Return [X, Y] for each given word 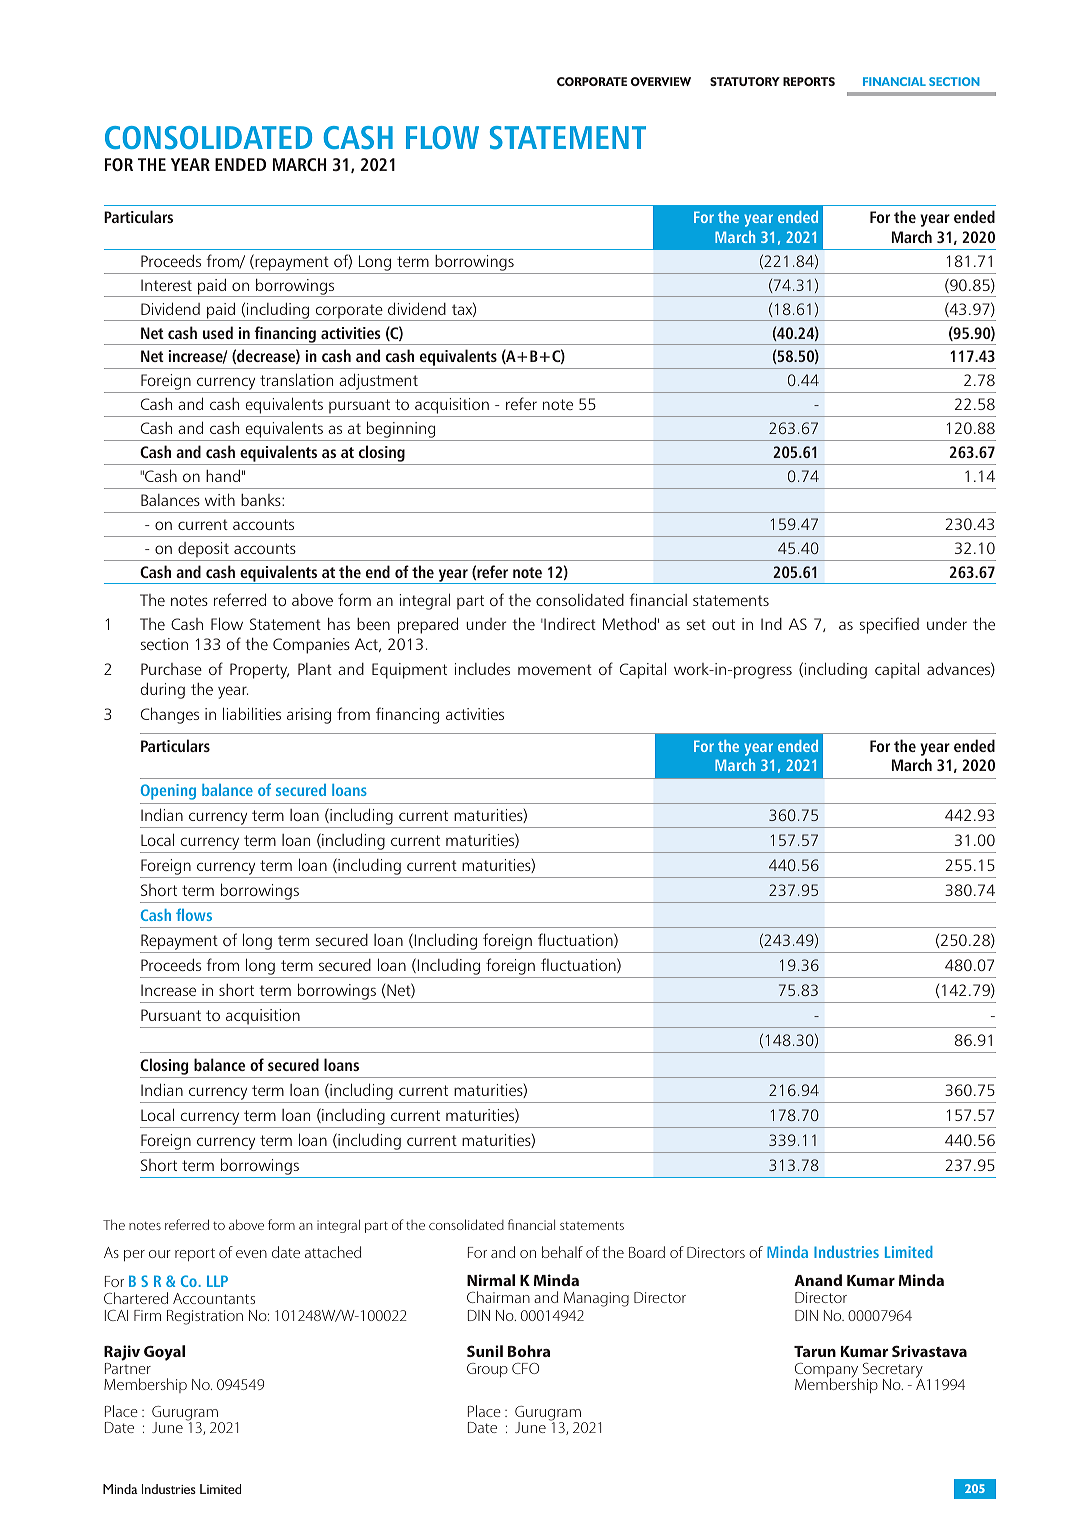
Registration [205, 1317]
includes [482, 668]
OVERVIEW [661, 81]
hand [223, 475]
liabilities [252, 713]
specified [889, 625]
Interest [166, 285]
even [251, 1254]
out [723, 624]
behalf [562, 1252]
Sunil [485, 1351]
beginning [401, 431]
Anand [818, 1280]
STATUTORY [745, 81]
